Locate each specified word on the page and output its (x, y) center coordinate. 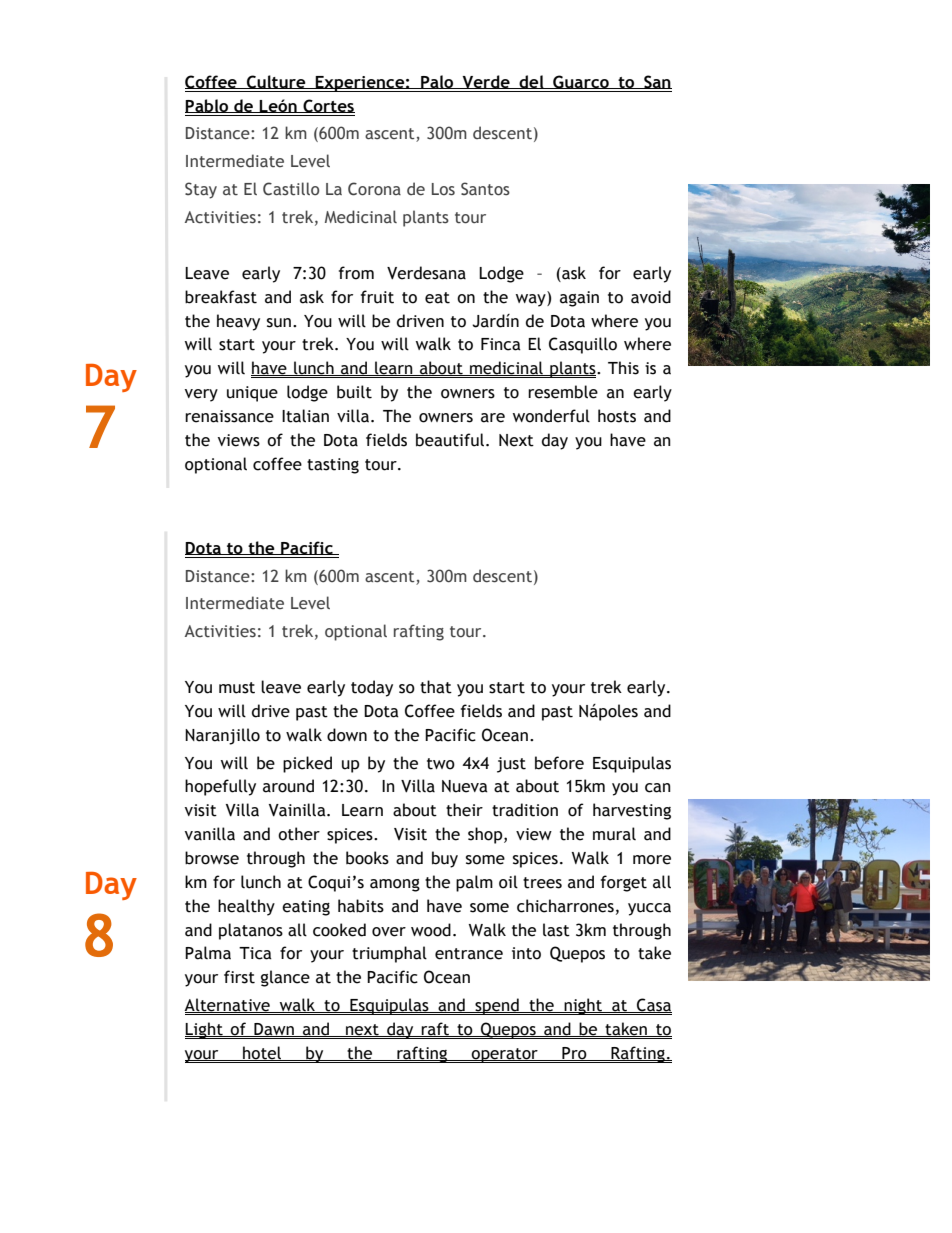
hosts (617, 416)
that (436, 687)
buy (445, 859)
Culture (276, 82)
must (237, 688)
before (559, 763)
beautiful (450, 440)
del (531, 82)
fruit (377, 297)
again (579, 299)
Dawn (274, 1030)
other (299, 834)
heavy (238, 322)
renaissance (229, 416)
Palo (437, 82)
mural (614, 834)
